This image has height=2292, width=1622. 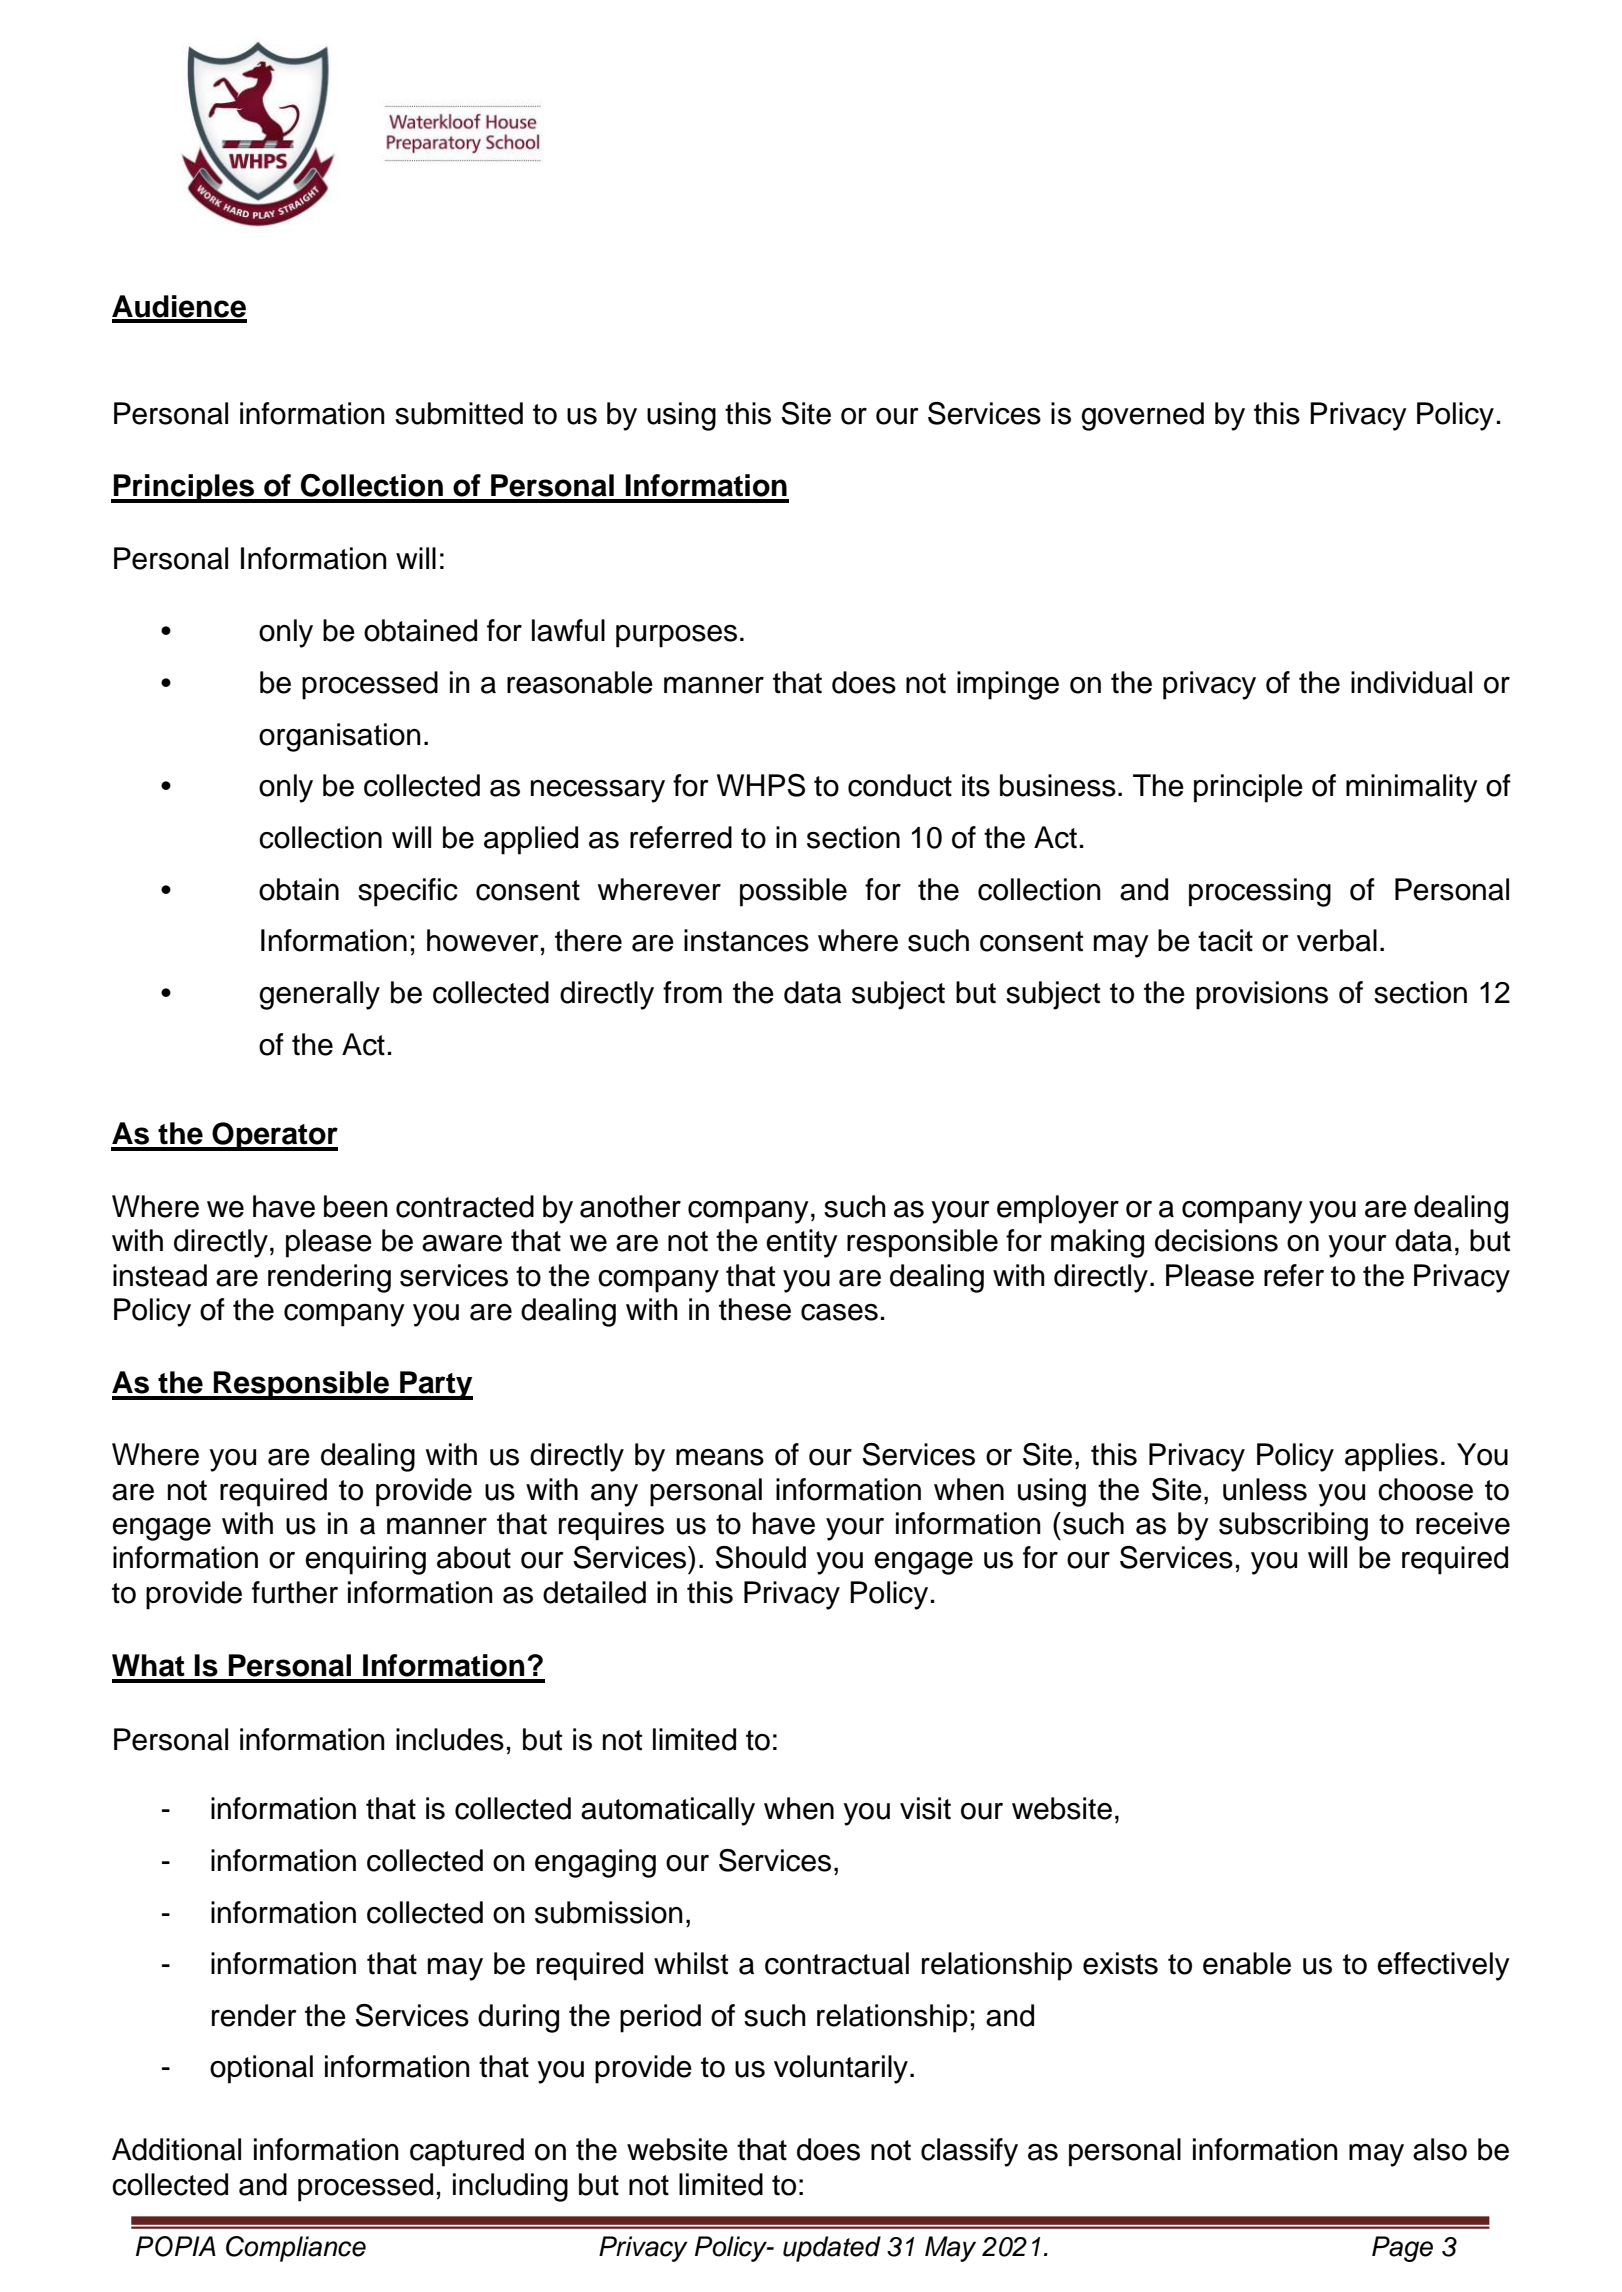 What do you see at coordinates (1402, 2249) in the image?
I see `Page` at bounding box center [1402, 2249].
